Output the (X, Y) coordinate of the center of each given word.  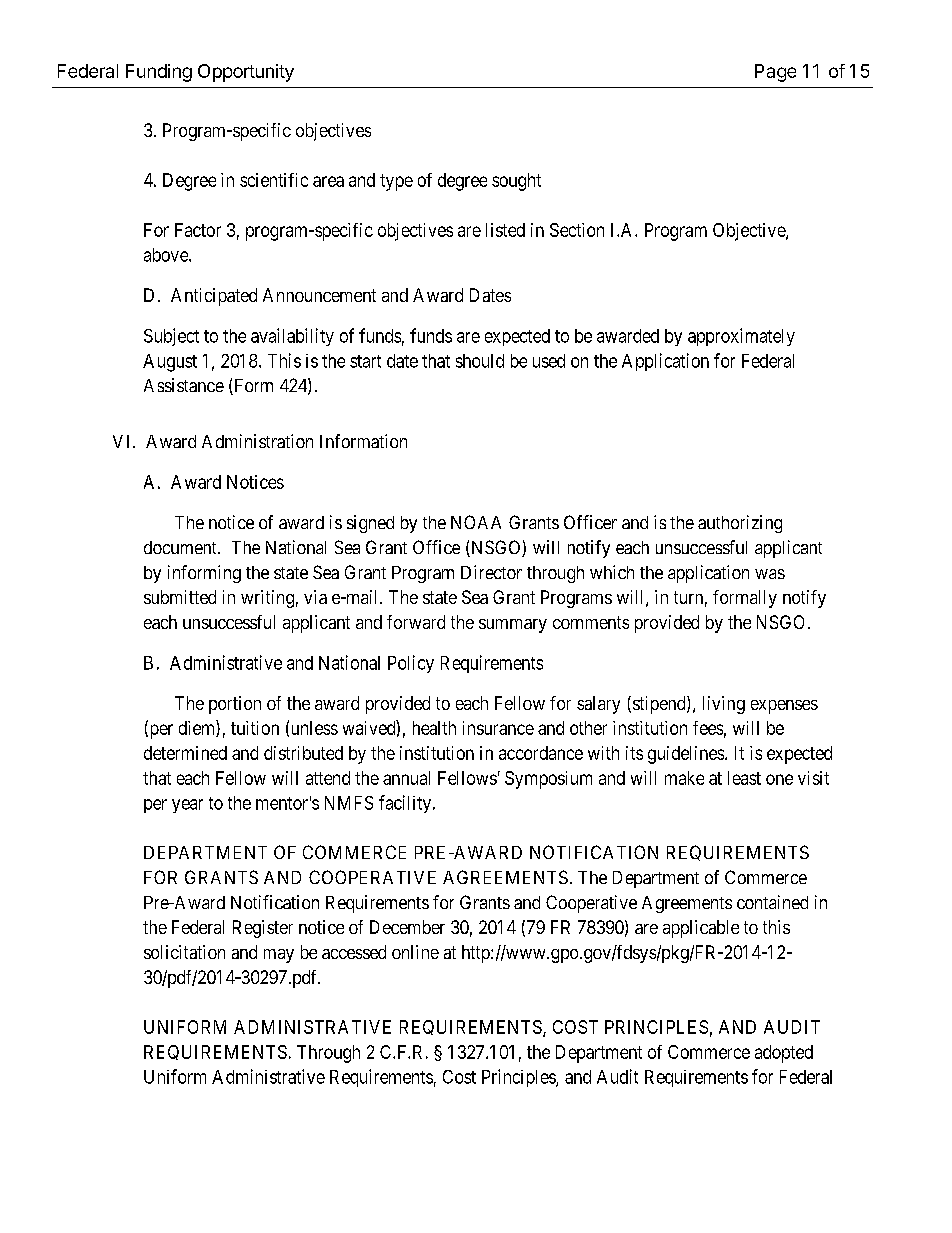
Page (775, 73)
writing (267, 599)
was (770, 574)
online (415, 952)
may (279, 956)
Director (491, 572)
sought (516, 182)
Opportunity (246, 73)
